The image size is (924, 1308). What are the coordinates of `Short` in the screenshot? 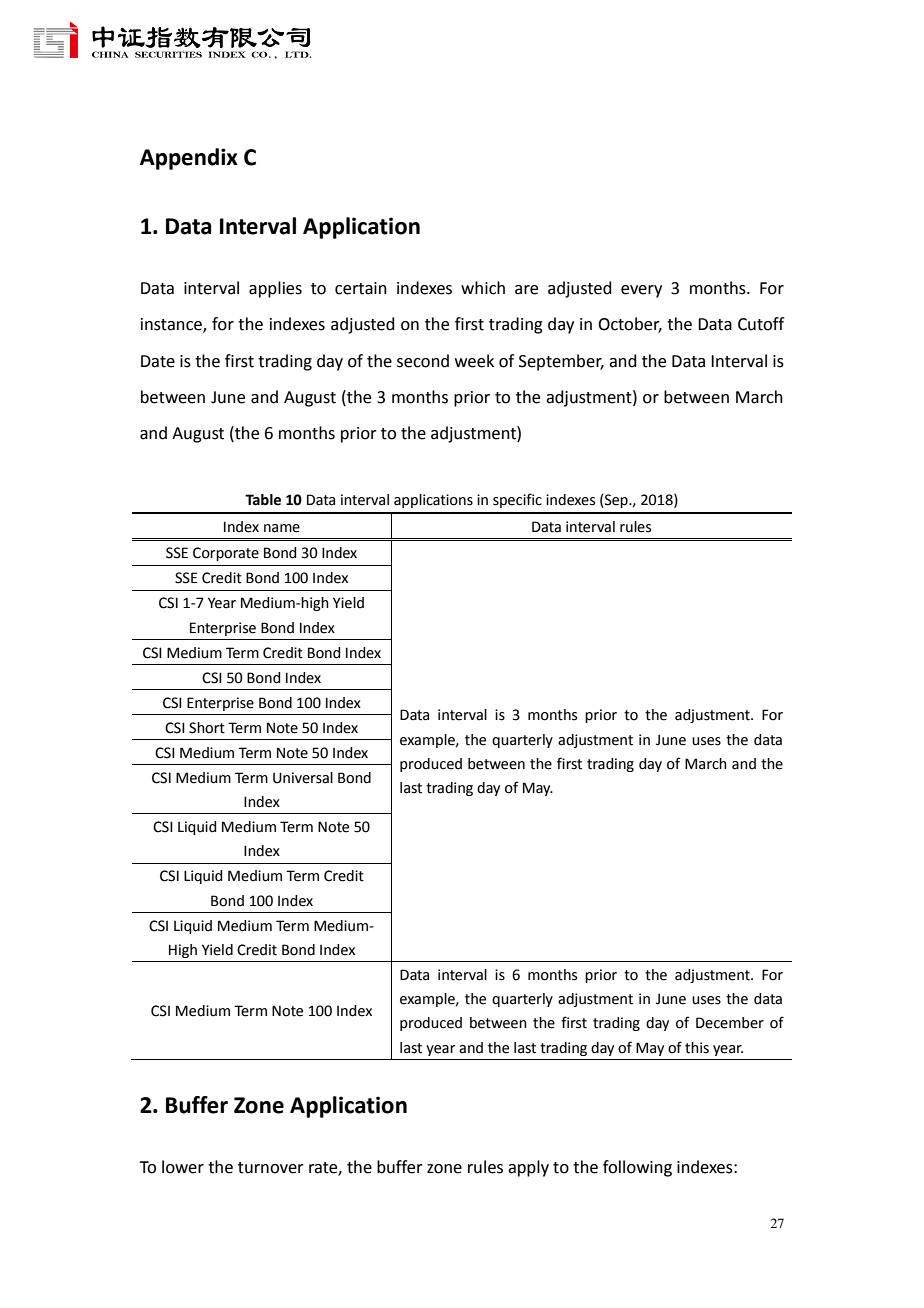 It's located at (207, 728).
